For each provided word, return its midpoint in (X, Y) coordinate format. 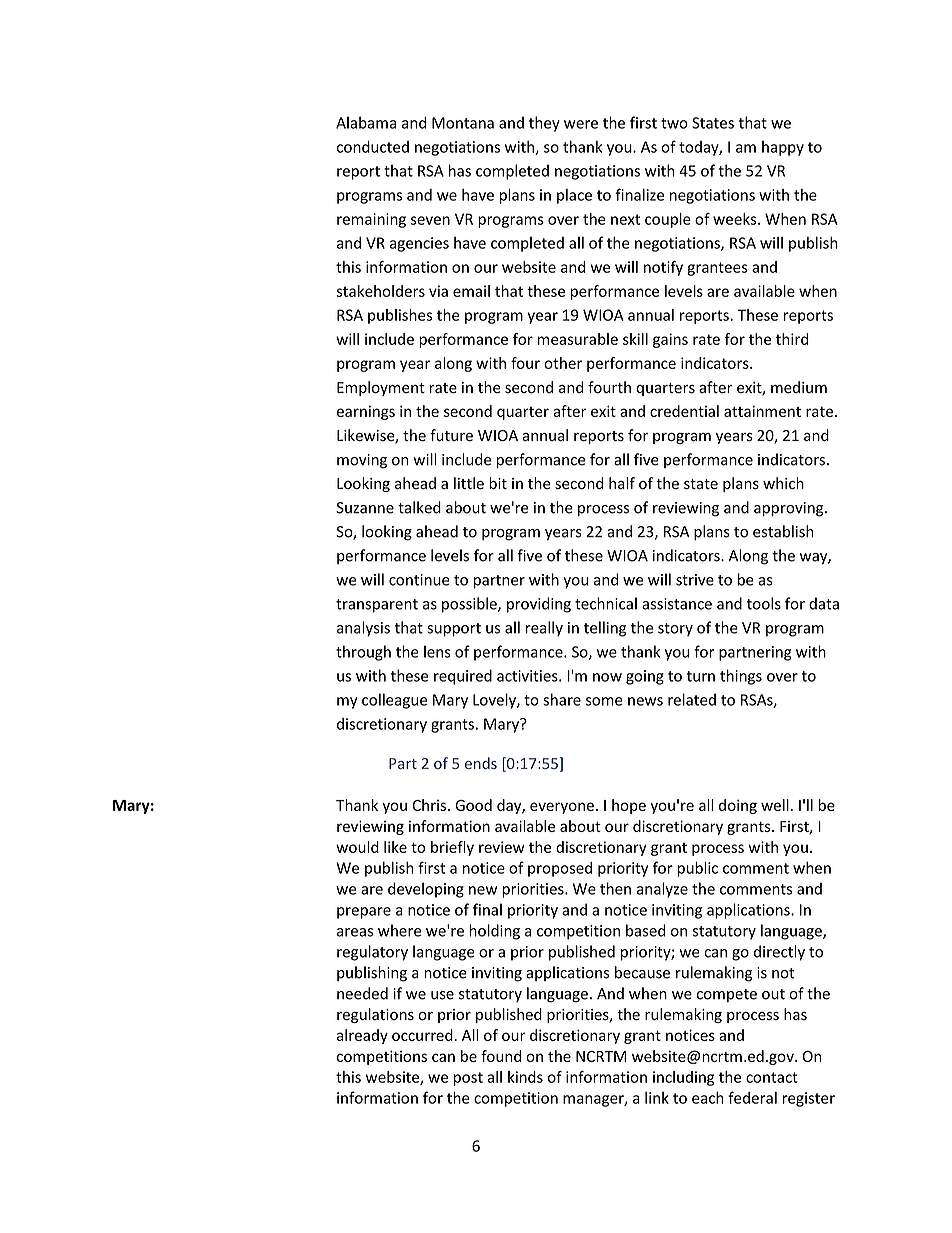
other (563, 363)
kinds (525, 1077)
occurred (422, 1035)
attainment (762, 411)
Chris (430, 805)
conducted (373, 147)
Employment (381, 388)
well (775, 805)
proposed (560, 869)
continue (419, 580)
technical (606, 603)
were (581, 124)
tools (764, 603)
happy (783, 148)
